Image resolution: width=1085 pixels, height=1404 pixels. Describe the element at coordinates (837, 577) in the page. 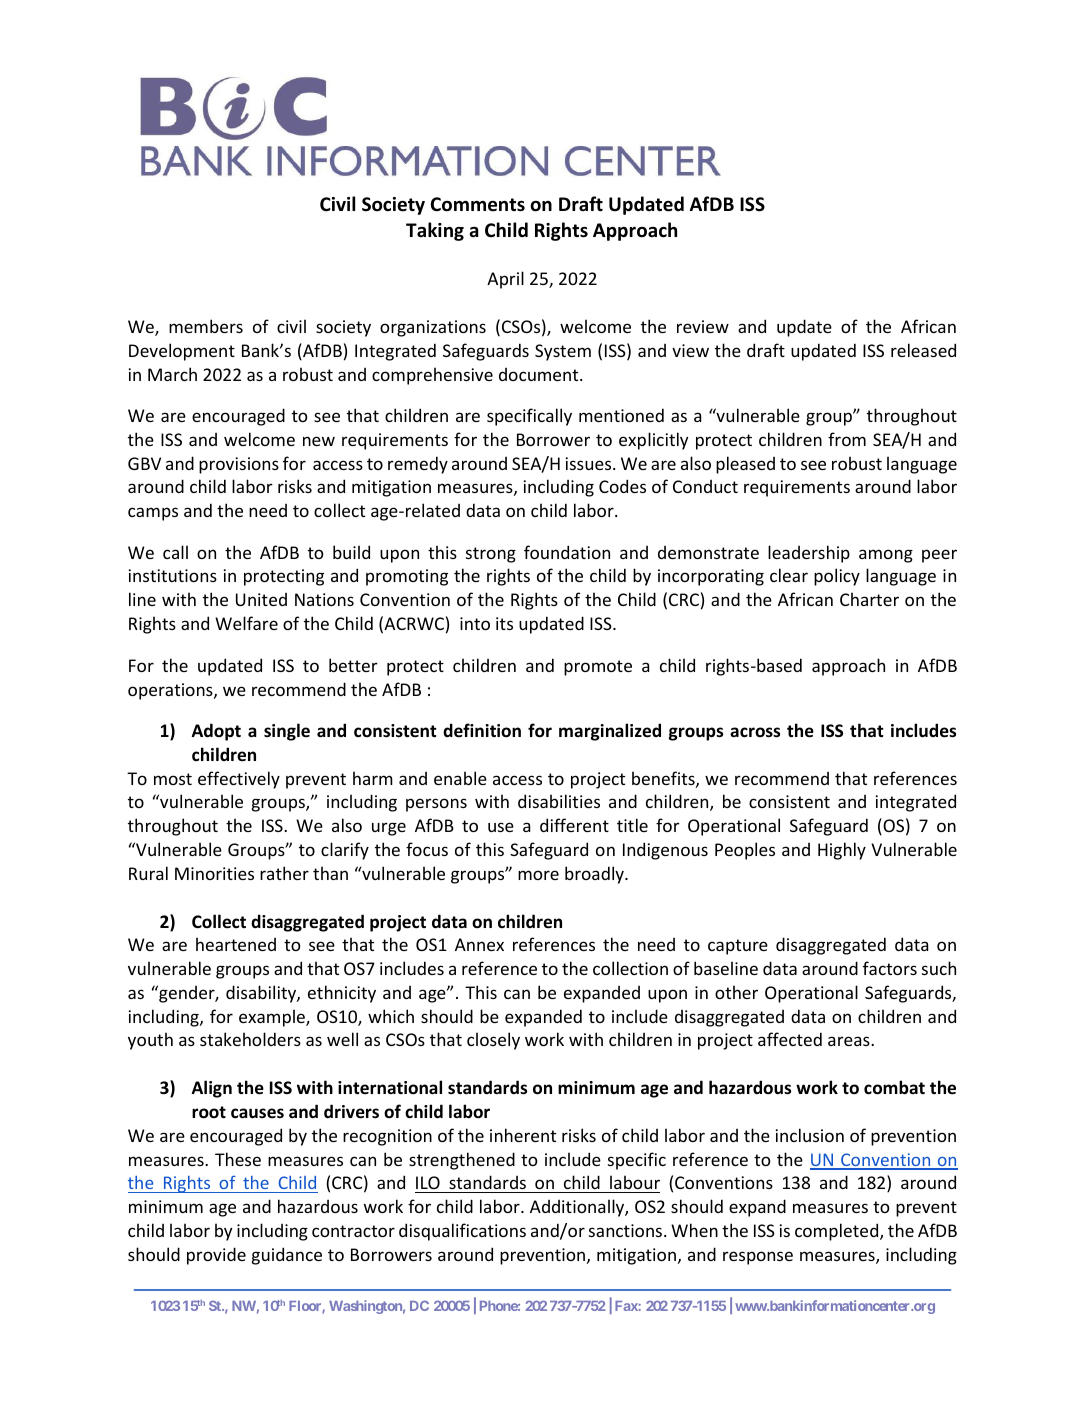

I see `policy` at that location.
